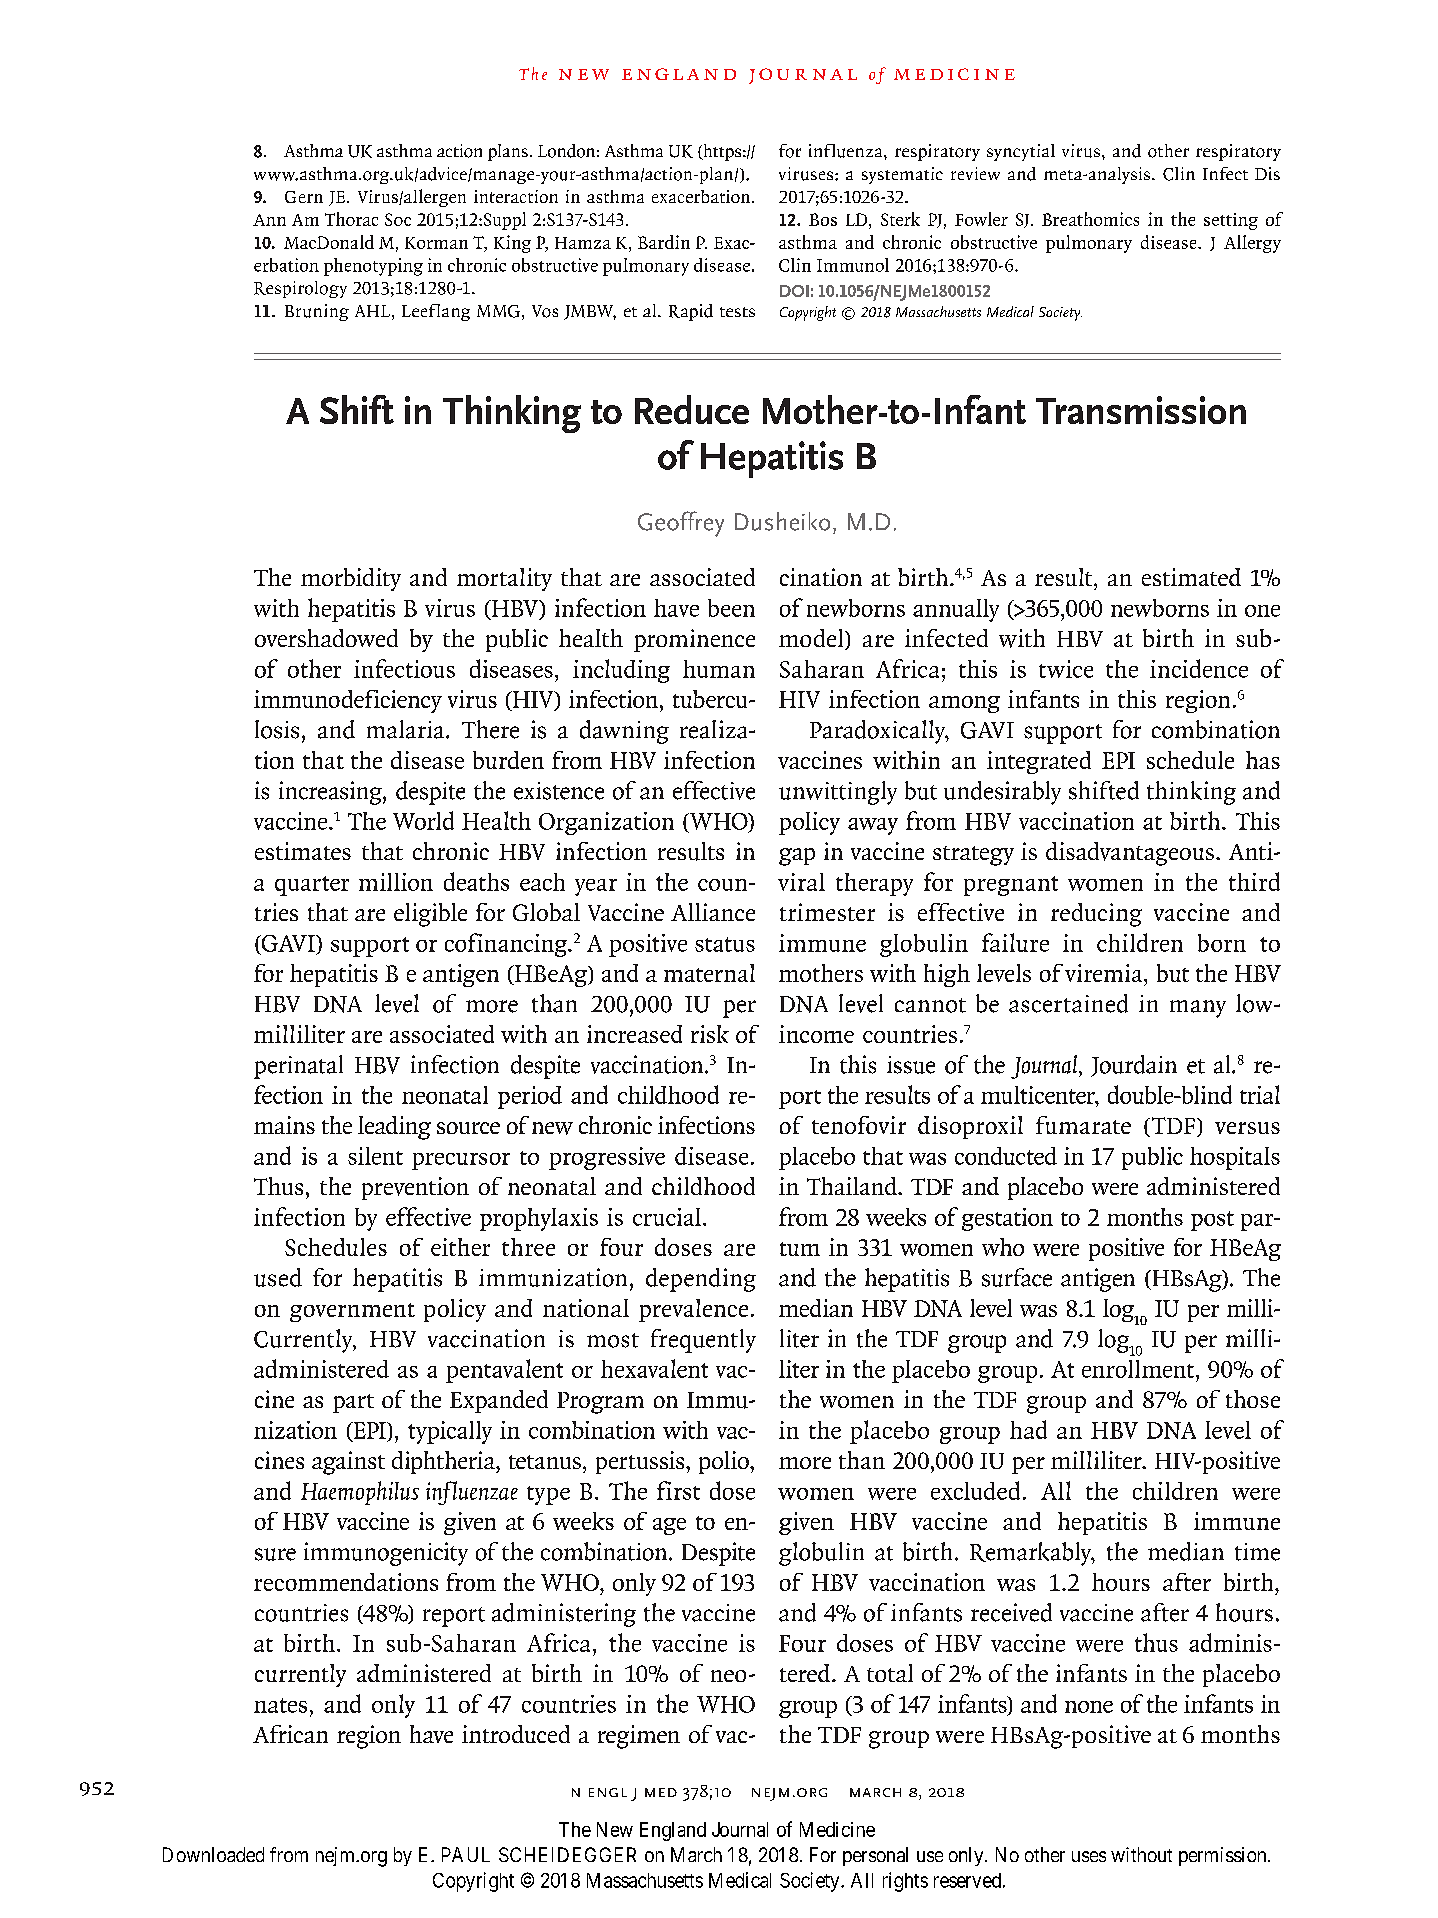 This screenshot has height=1918, width=1438. What do you see at coordinates (1198, 1009) in the screenshot?
I see `many` at bounding box center [1198, 1009].
